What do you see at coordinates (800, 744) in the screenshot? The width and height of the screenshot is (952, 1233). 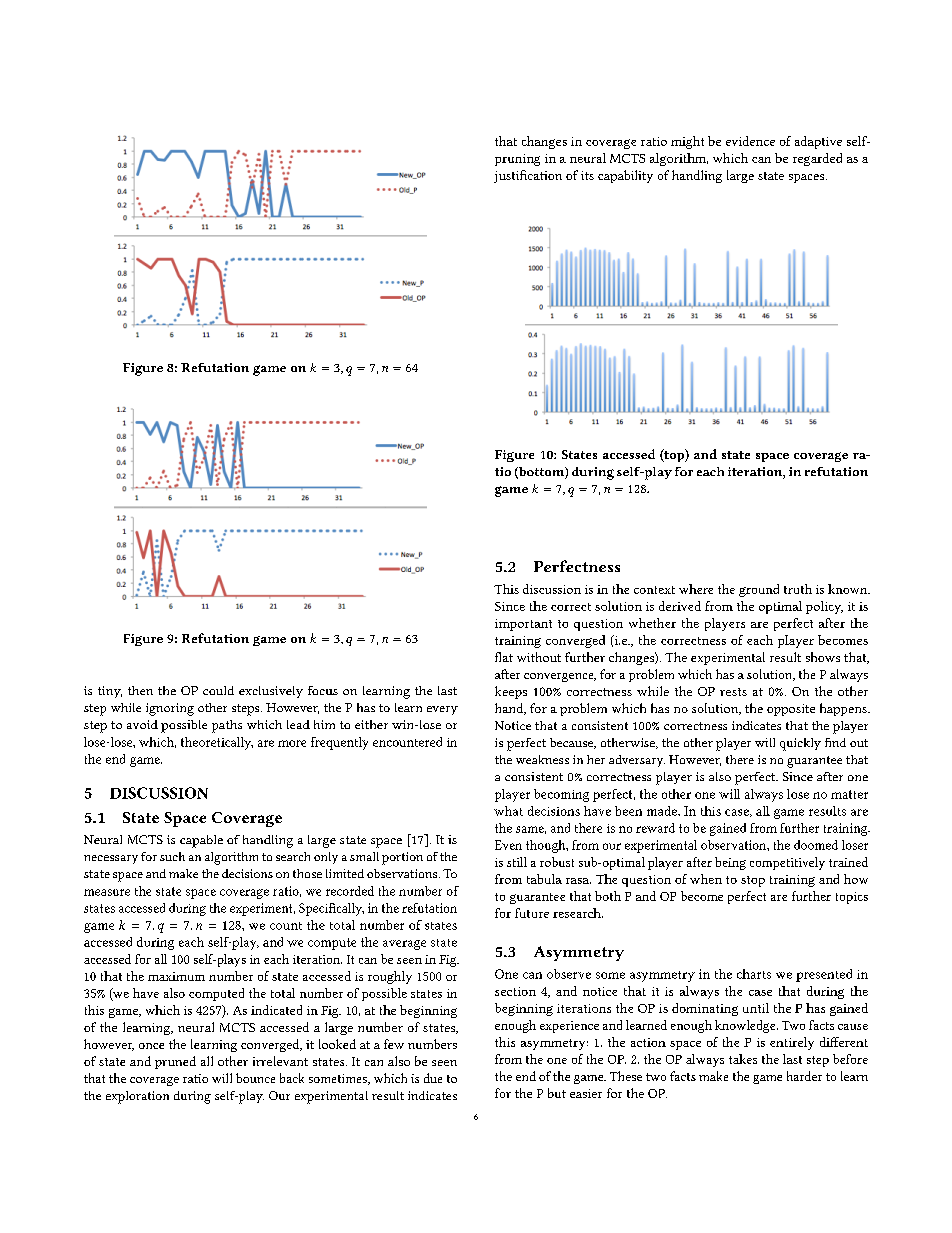 I see `quickly` at bounding box center [800, 744].
